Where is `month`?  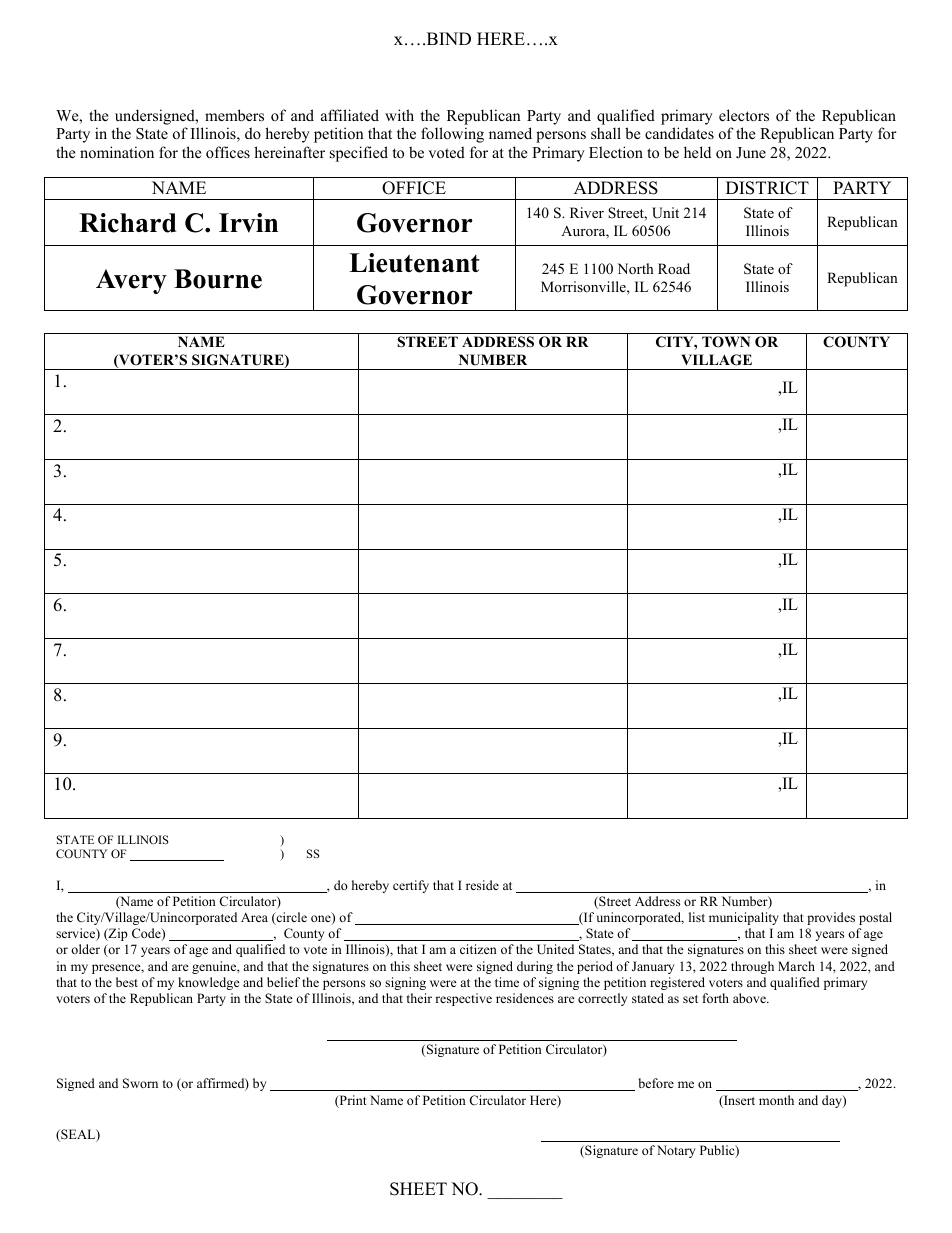
month is located at coordinates (776, 1100).
